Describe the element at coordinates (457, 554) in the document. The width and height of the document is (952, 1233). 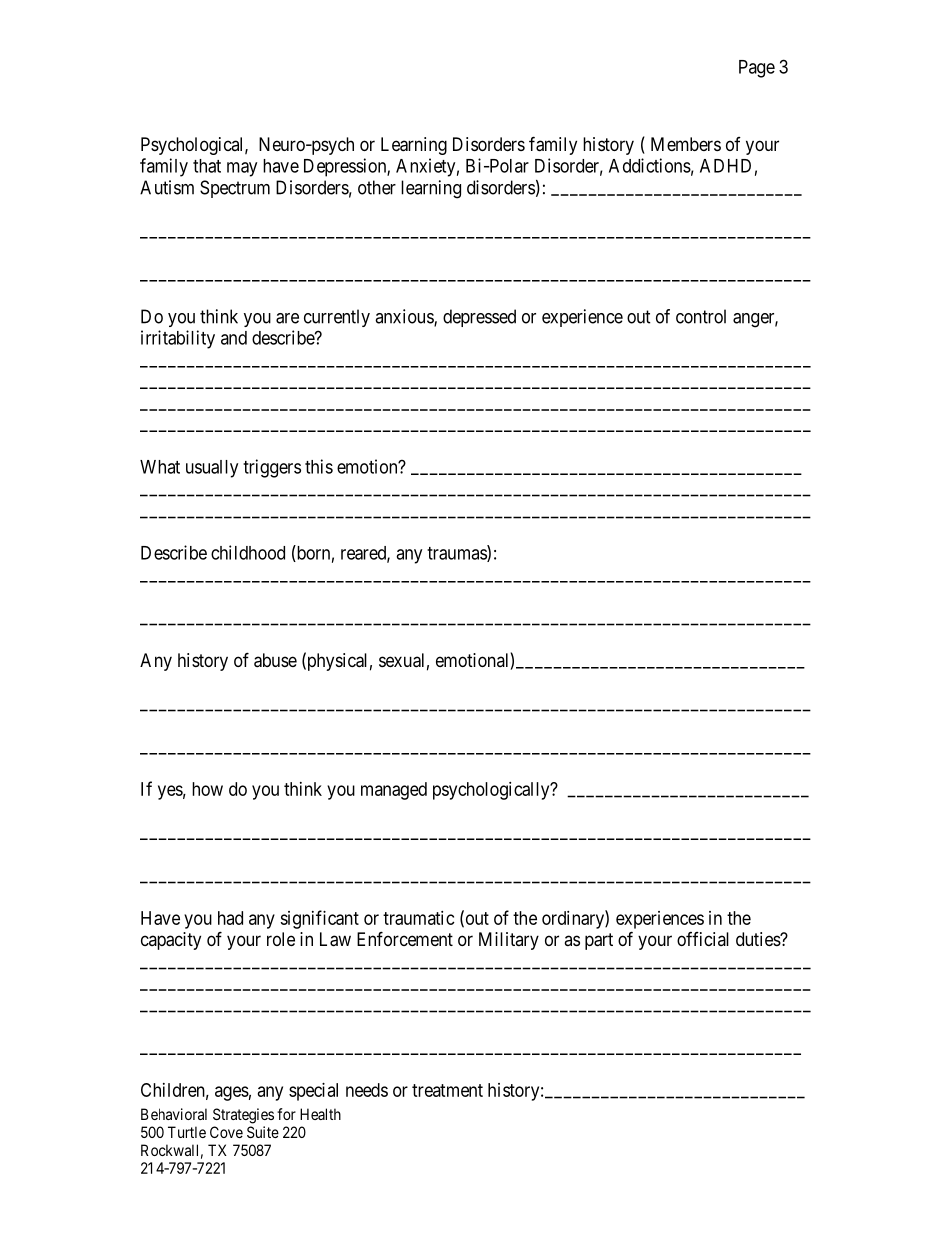
I see `traumas` at that location.
